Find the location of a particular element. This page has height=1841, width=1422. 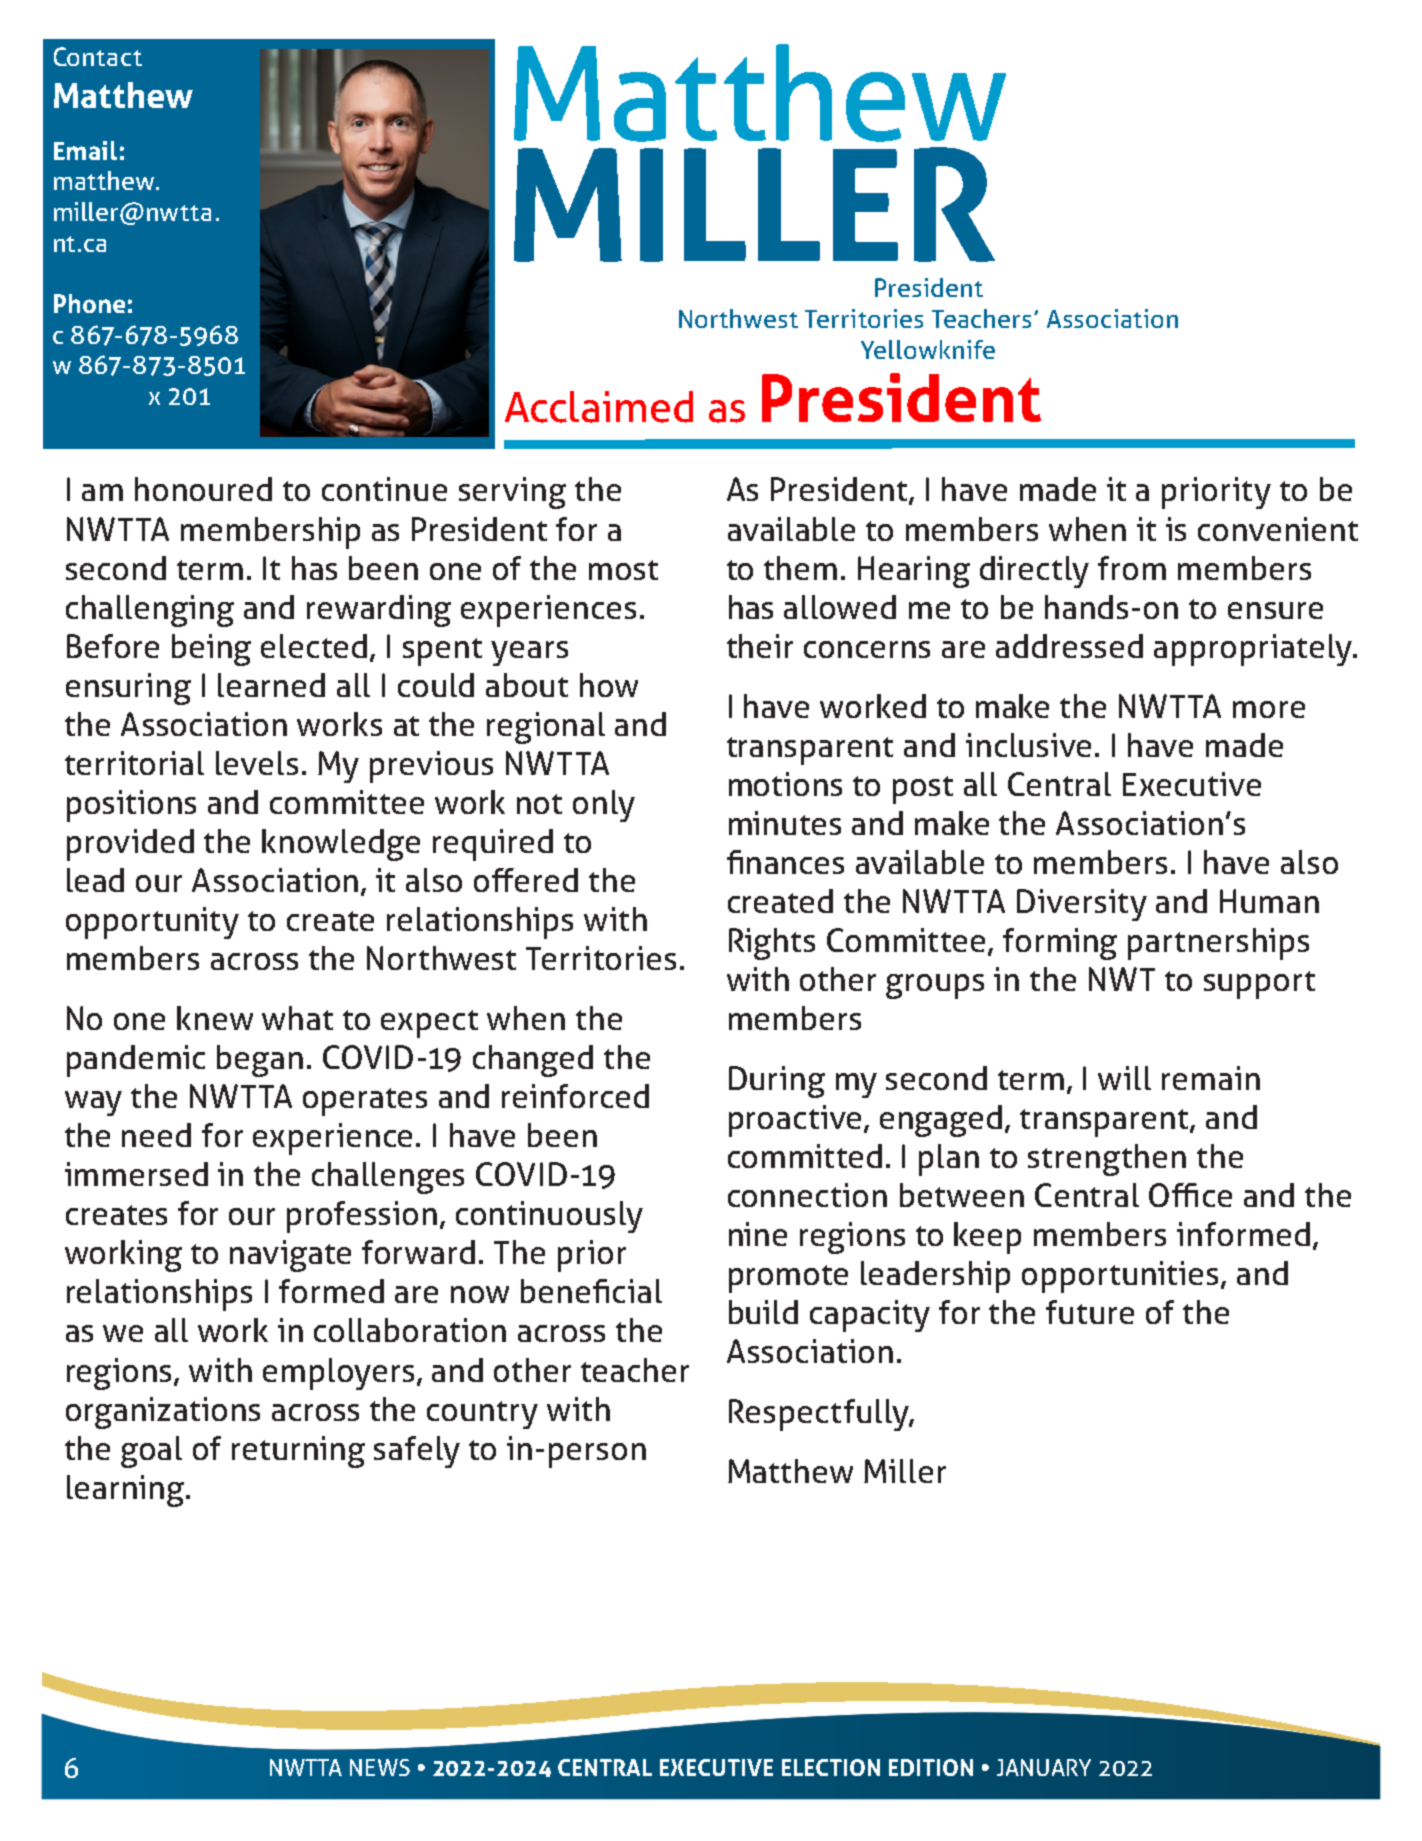

Contact is located at coordinates (98, 56).
